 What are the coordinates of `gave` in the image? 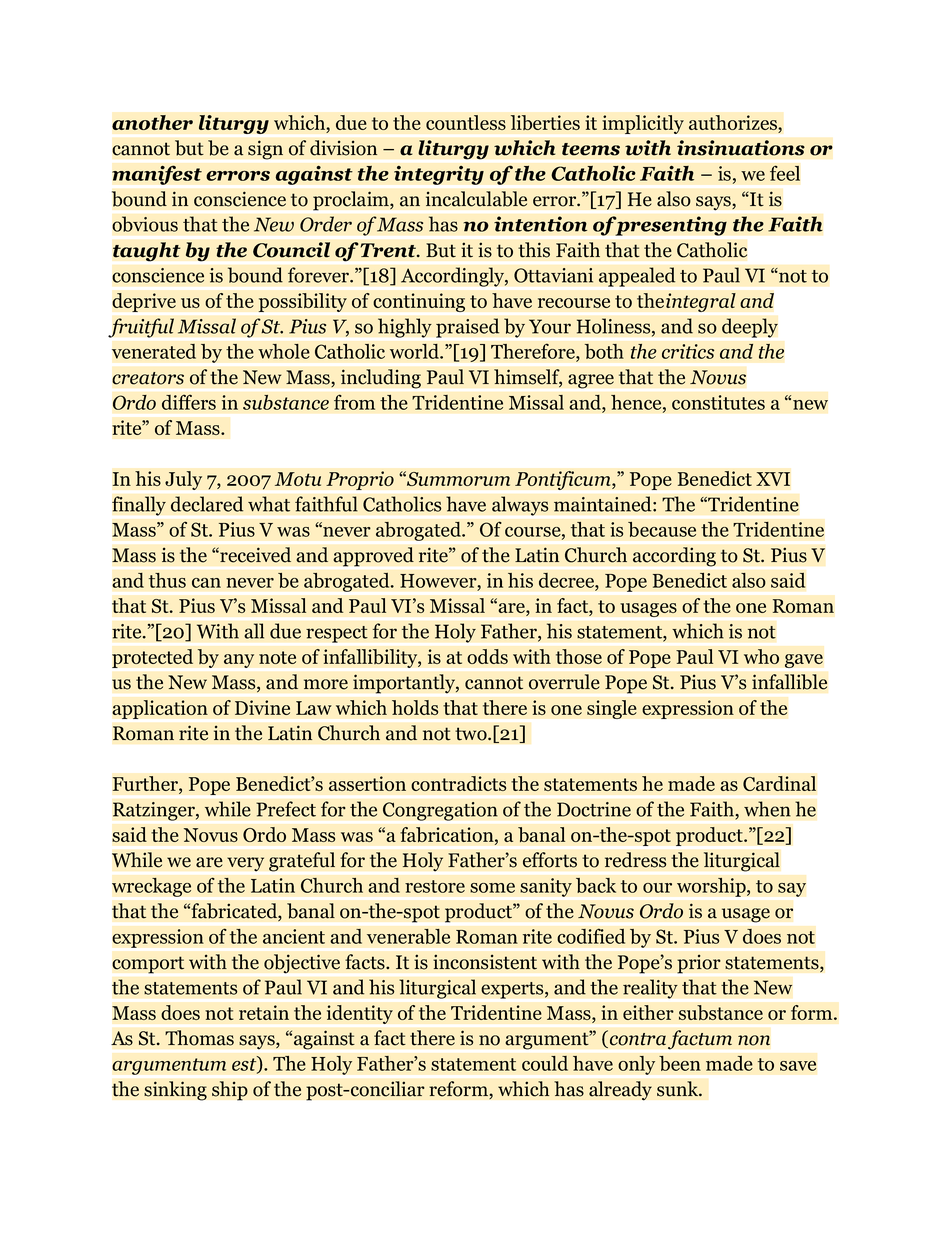 It's located at (804, 661).
